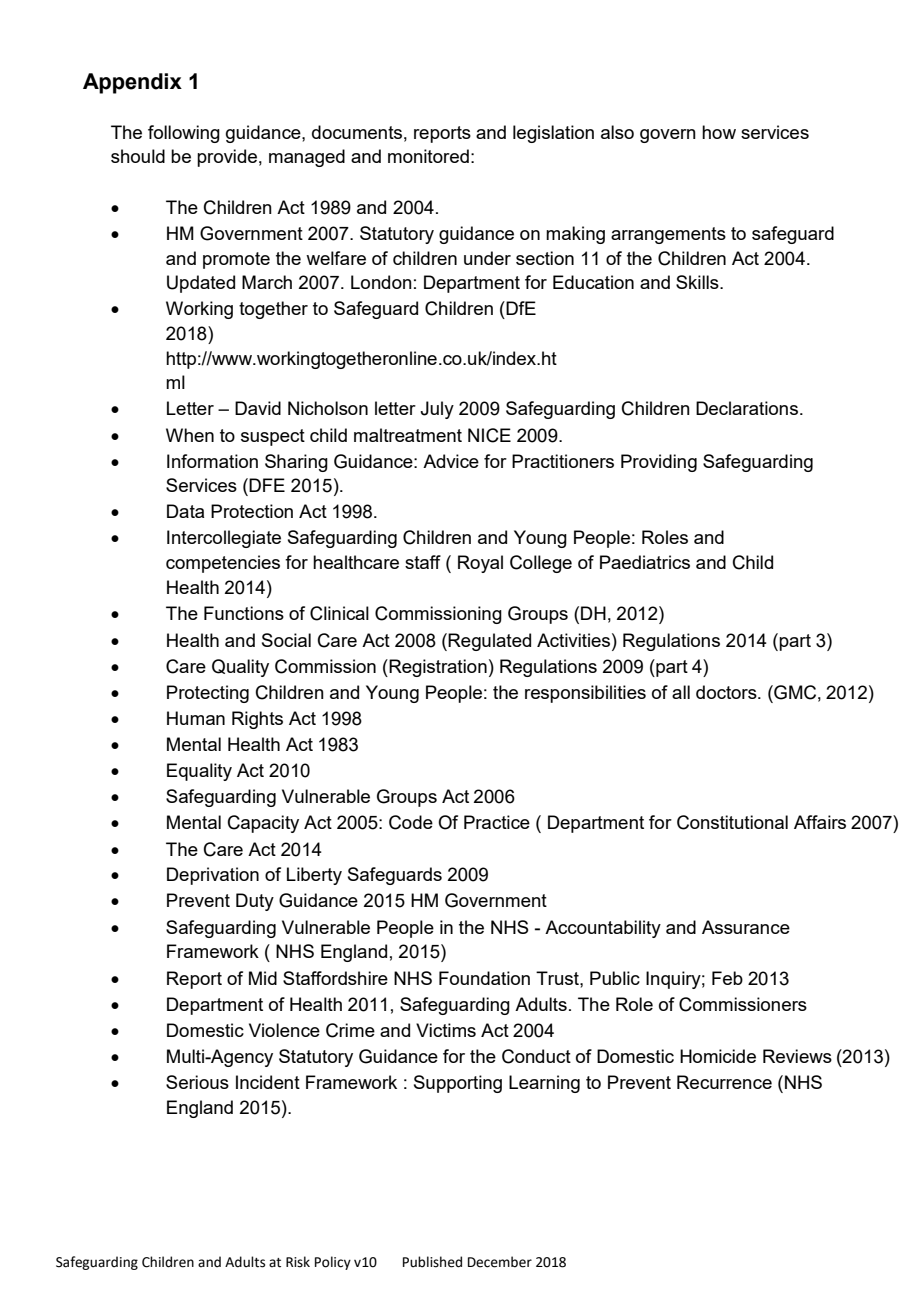  Describe the element at coordinates (719, 132) in the document. I see `how` at that location.
